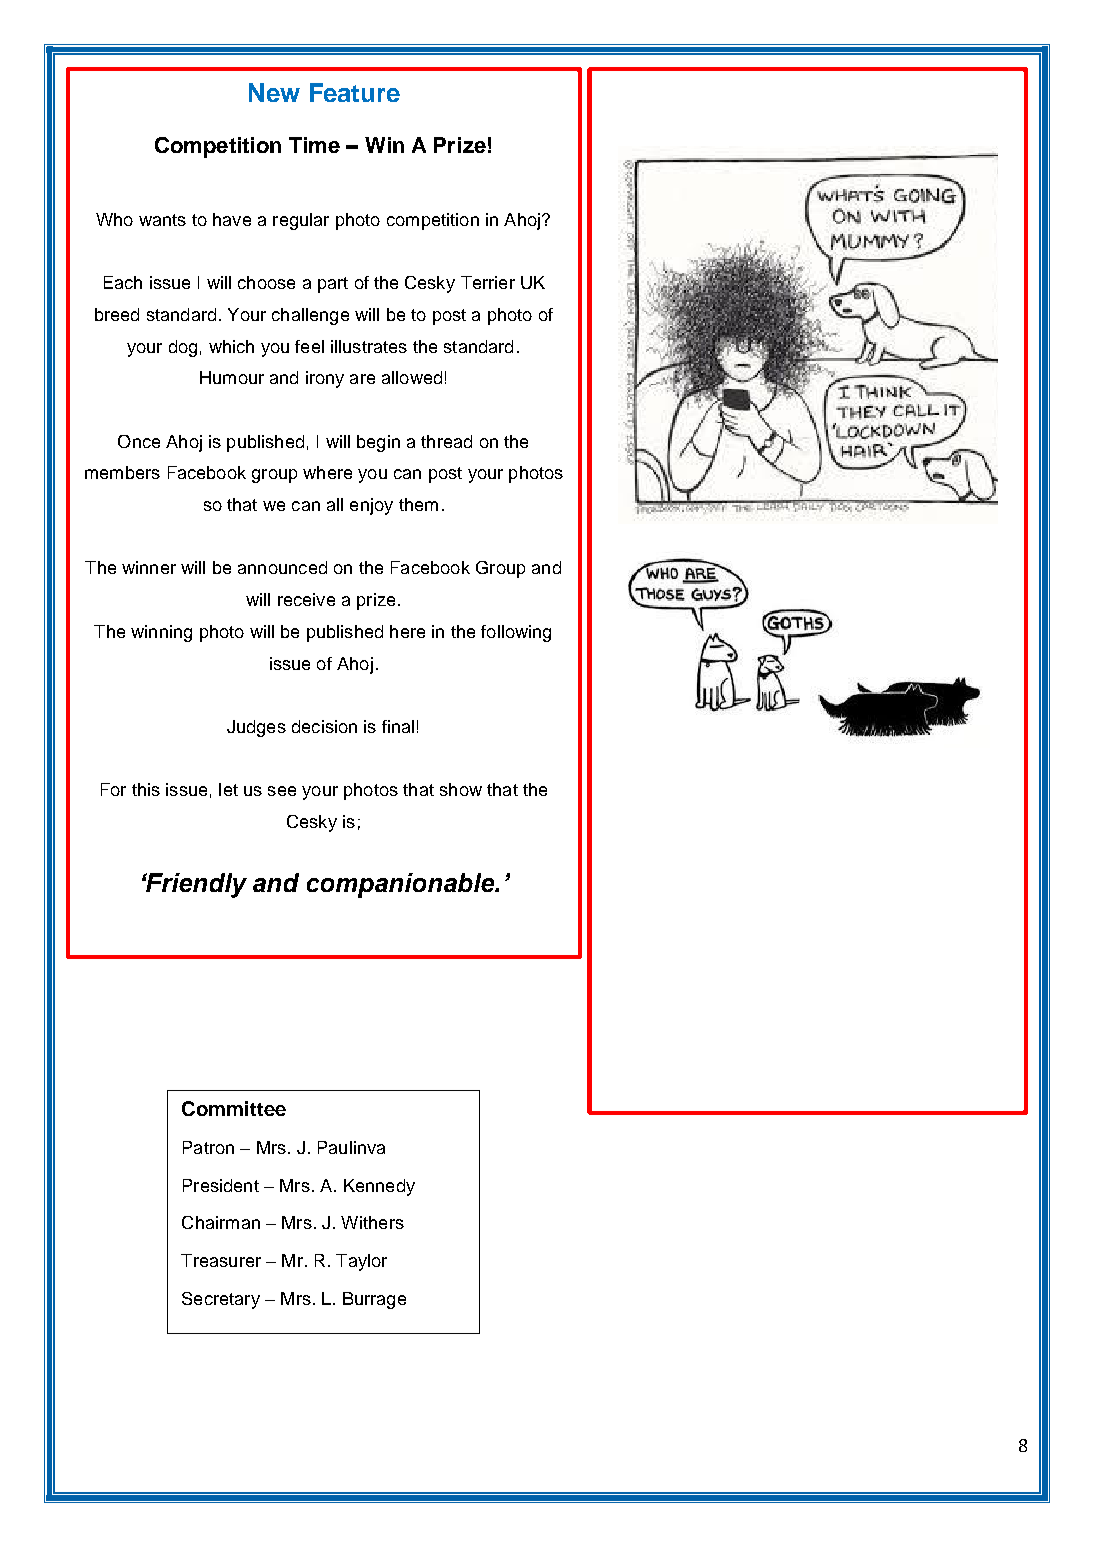 The image size is (1094, 1547). I want to click on Kennedy, so click(379, 1187).
